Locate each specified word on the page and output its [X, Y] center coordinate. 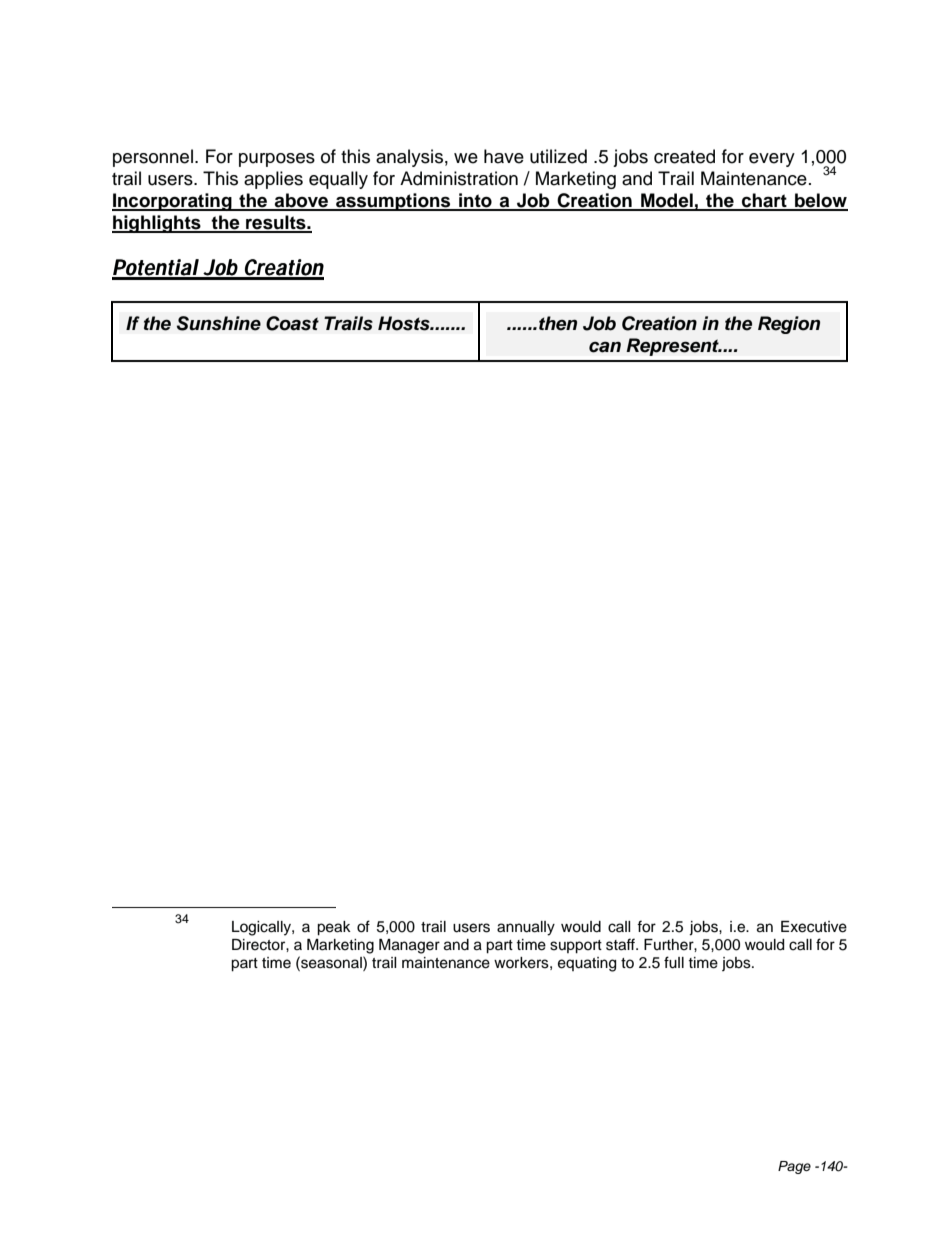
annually [526, 928]
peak [334, 928]
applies [273, 180]
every [772, 160]
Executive [814, 927]
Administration [459, 178]
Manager [409, 946]
